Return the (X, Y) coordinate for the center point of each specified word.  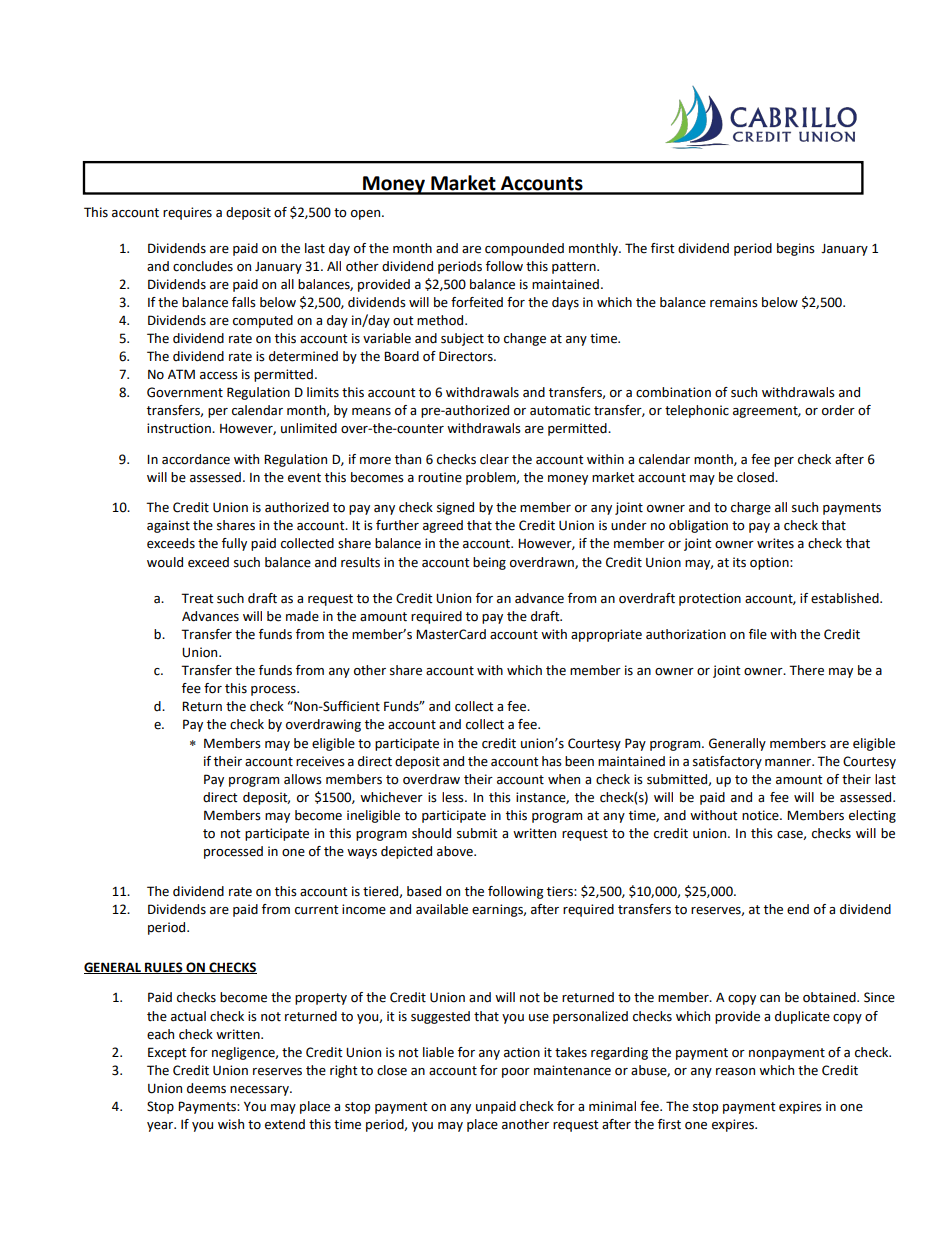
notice (761, 815)
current (317, 910)
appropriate (606, 635)
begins (796, 249)
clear (494, 459)
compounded (524, 249)
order (838, 410)
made (302, 616)
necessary (260, 1091)
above (456, 851)
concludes (203, 266)
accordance (196, 459)
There (806, 670)
